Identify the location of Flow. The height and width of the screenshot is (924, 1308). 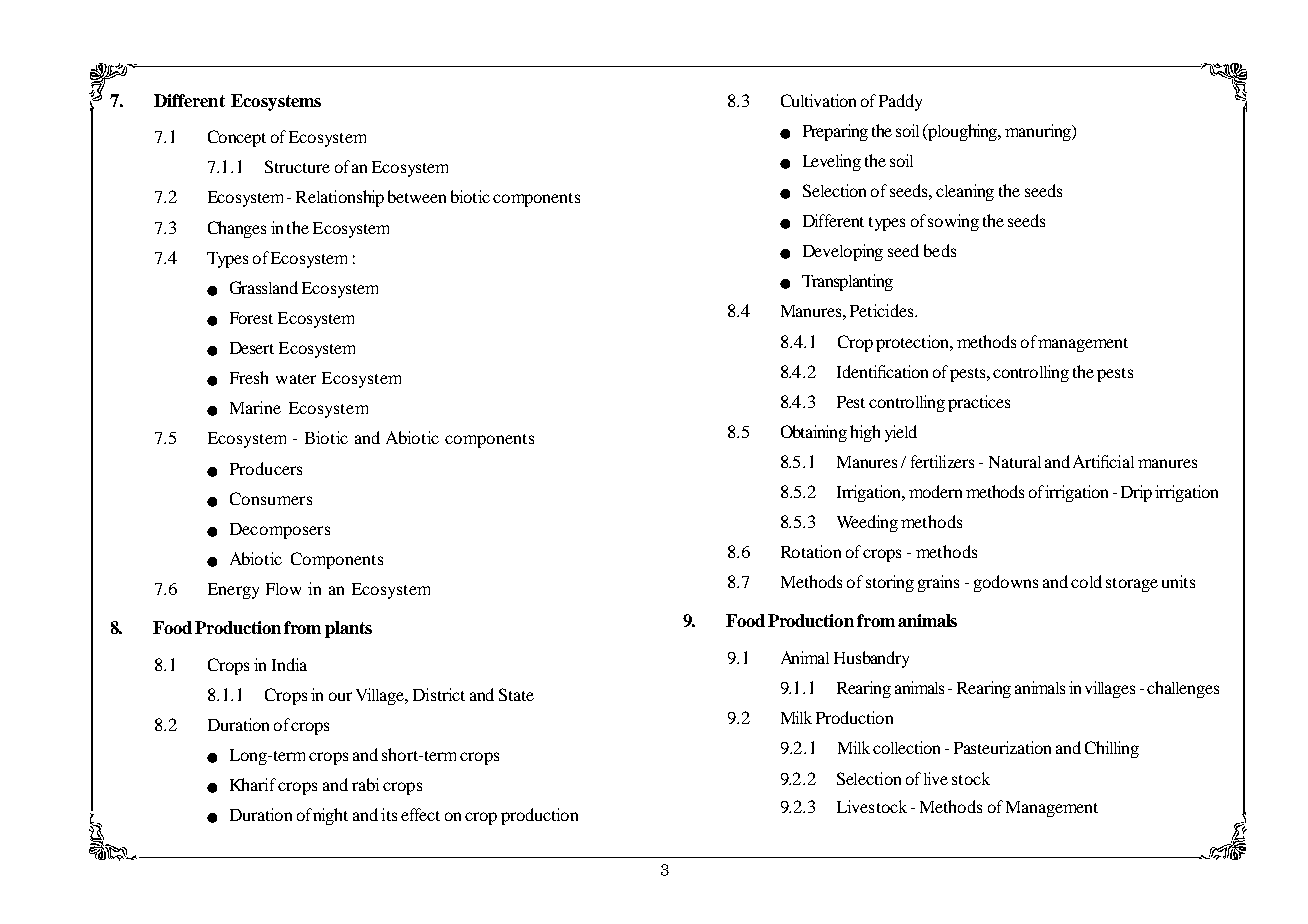
(283, 589).
